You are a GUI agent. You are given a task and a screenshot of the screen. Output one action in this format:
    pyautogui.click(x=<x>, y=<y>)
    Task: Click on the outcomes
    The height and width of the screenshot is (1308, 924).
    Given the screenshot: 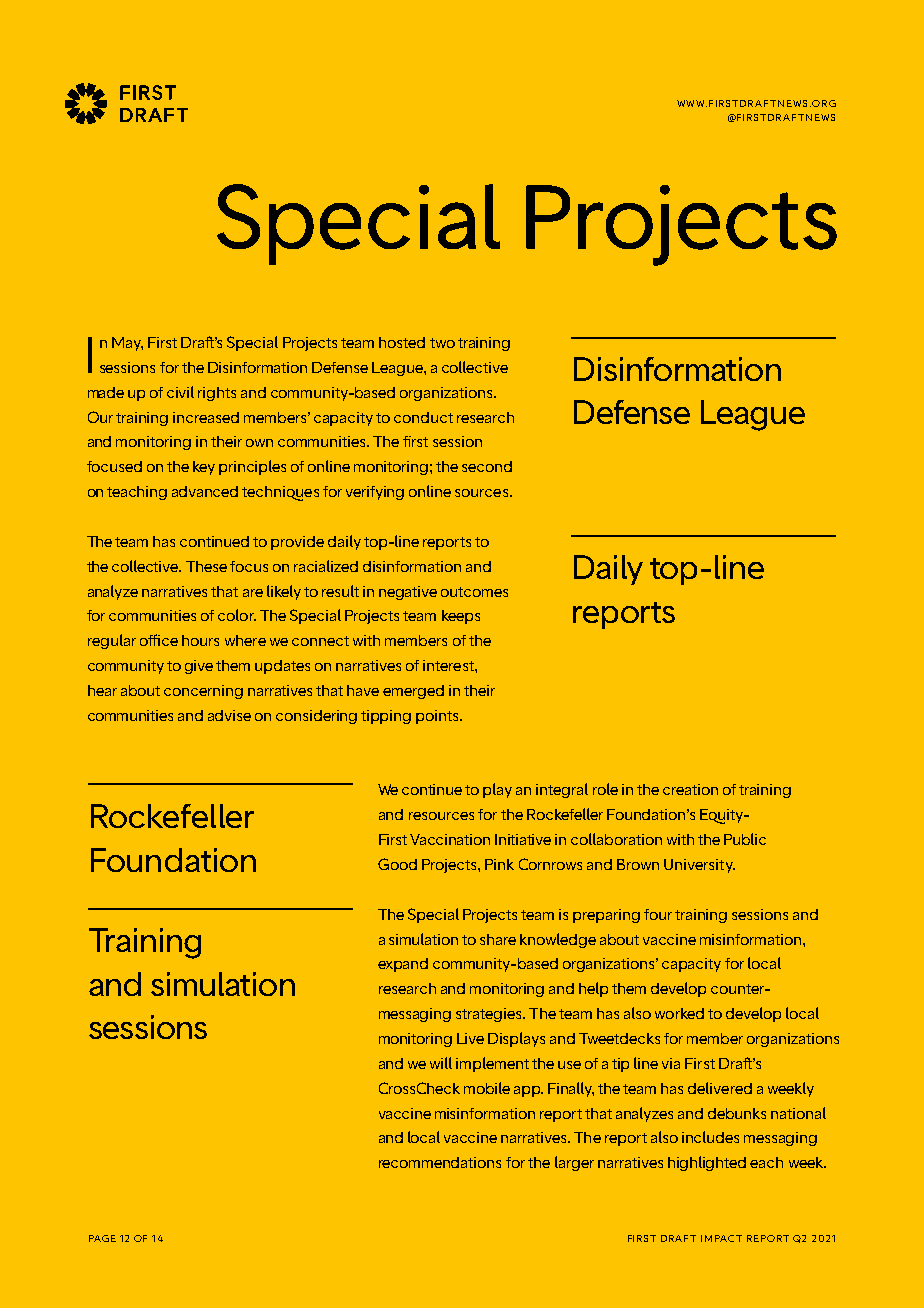 What is the action you would take?
    pyautogui.click(x=474, y=592)
